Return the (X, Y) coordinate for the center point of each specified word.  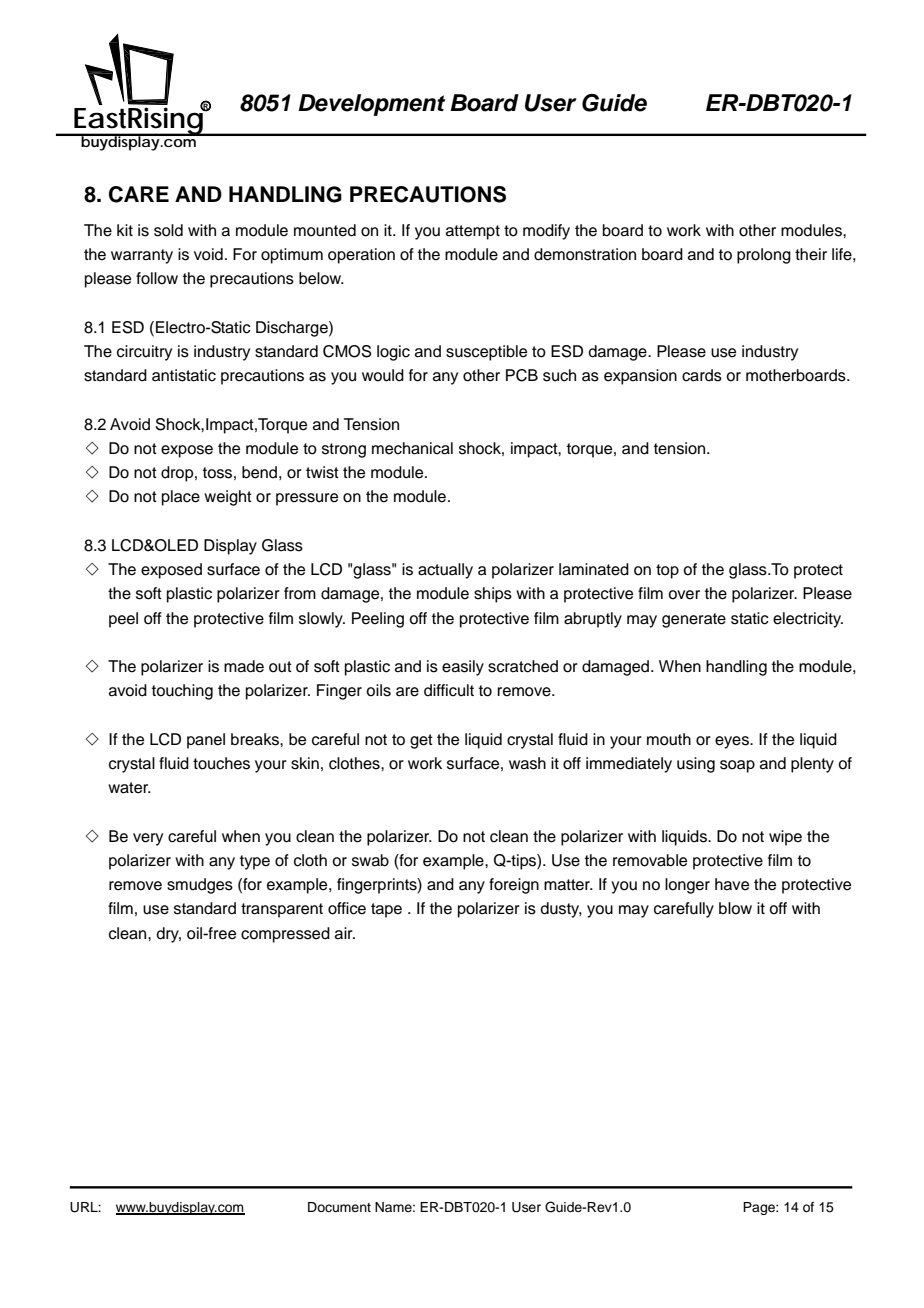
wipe (785, 838)
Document (339, 1207)
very (148, 839)
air (345, 933)
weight (228, 498)
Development (371, 105)
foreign (514, 886)
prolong (764, 256)
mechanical (412, 448)
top (667, 571)
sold (168, 230)
